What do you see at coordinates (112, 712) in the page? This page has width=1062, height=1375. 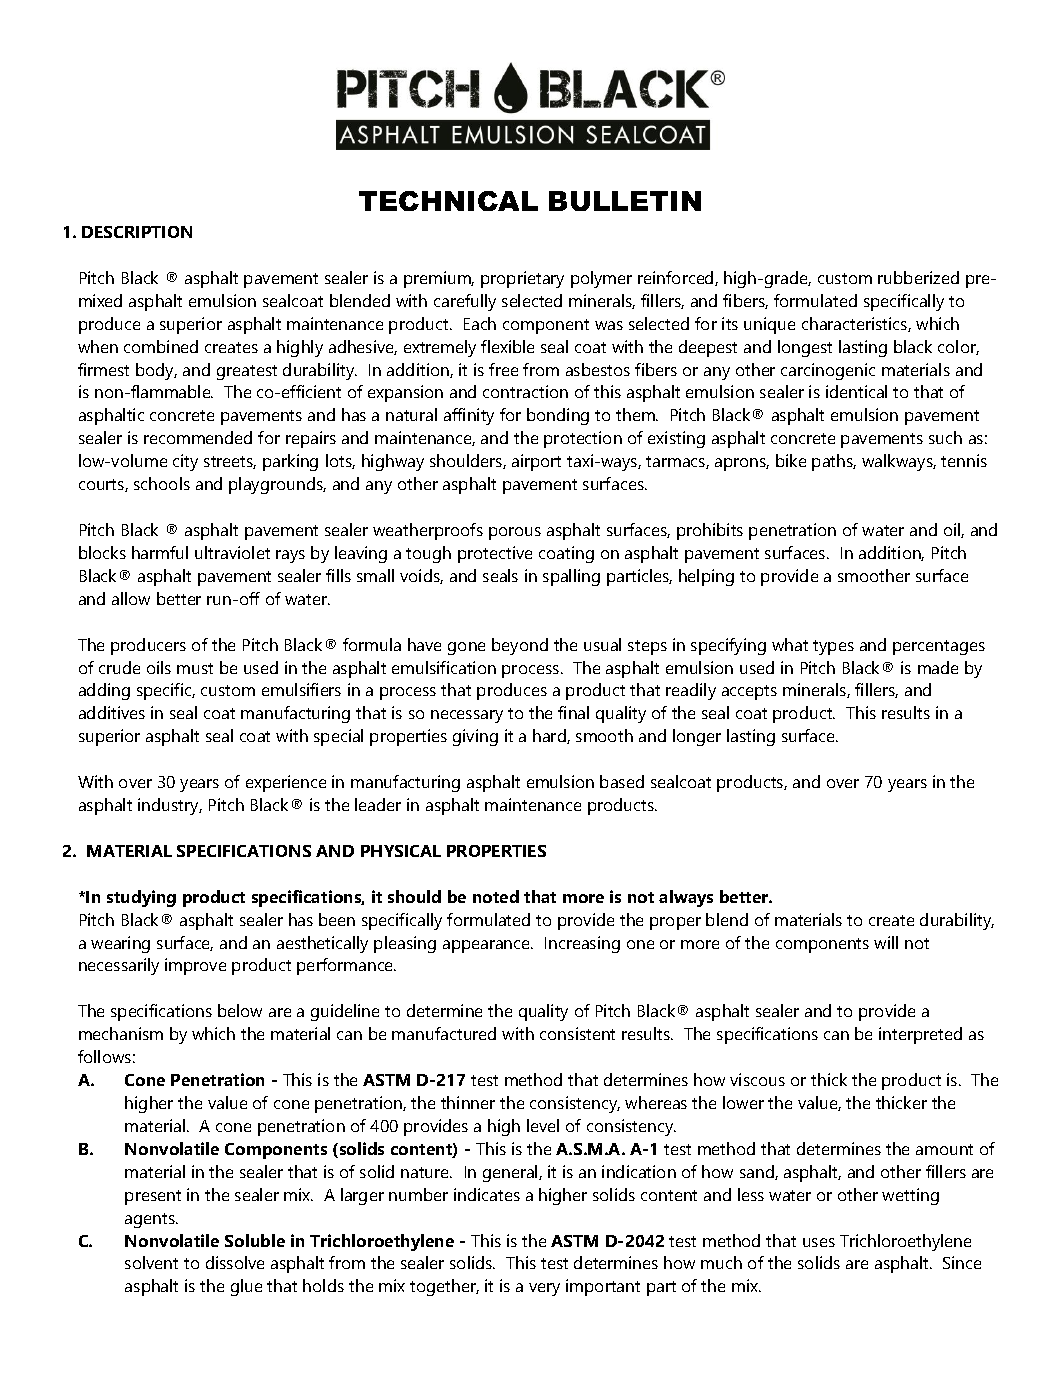 I see `additives` at bounding box center [112, 712].
